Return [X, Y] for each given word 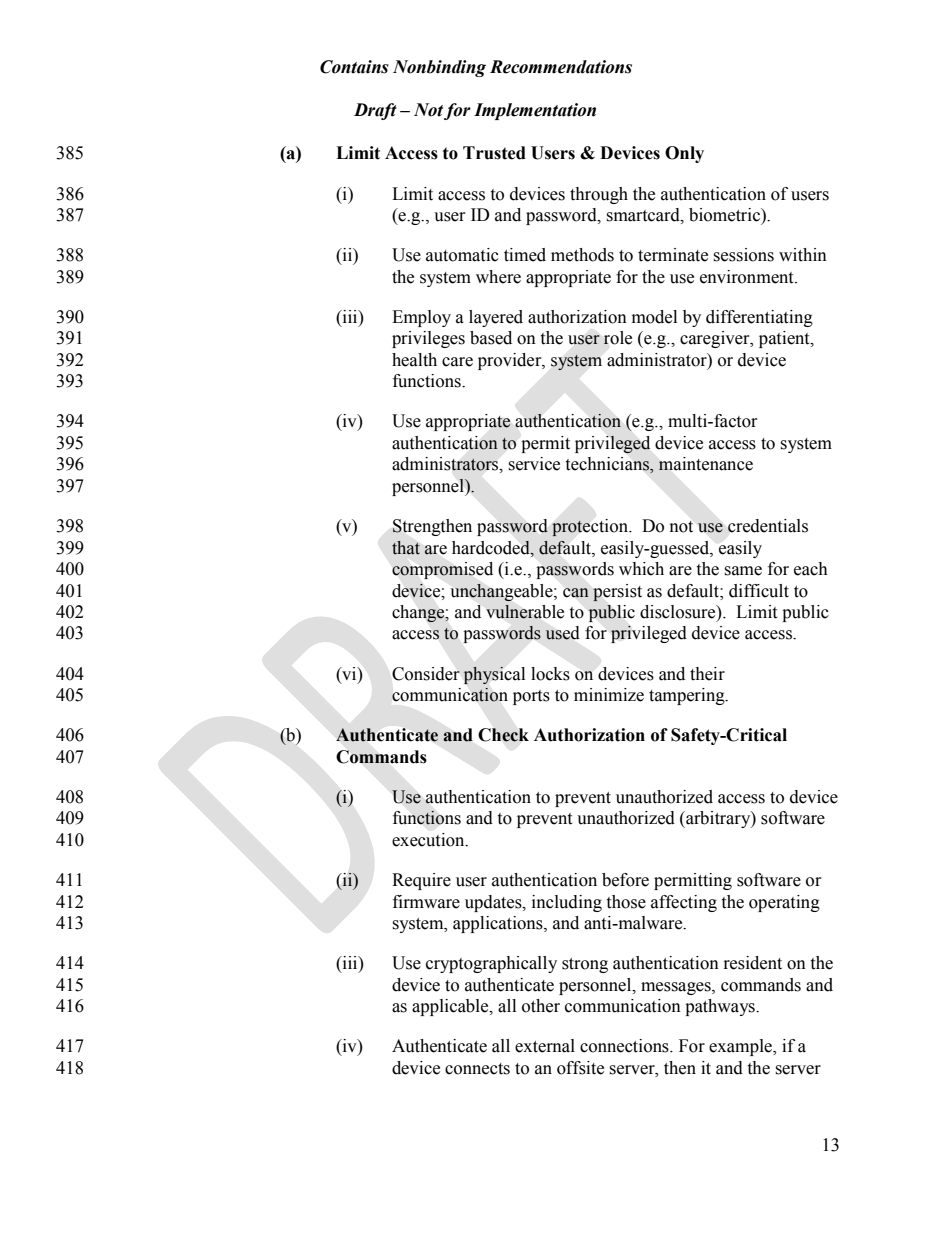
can [576, 593]
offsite [580, 1068]
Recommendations [561, 67]
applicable [451, 1007]
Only [684, 154]
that [406, 548]
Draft [375, 111]
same [743, 571]
